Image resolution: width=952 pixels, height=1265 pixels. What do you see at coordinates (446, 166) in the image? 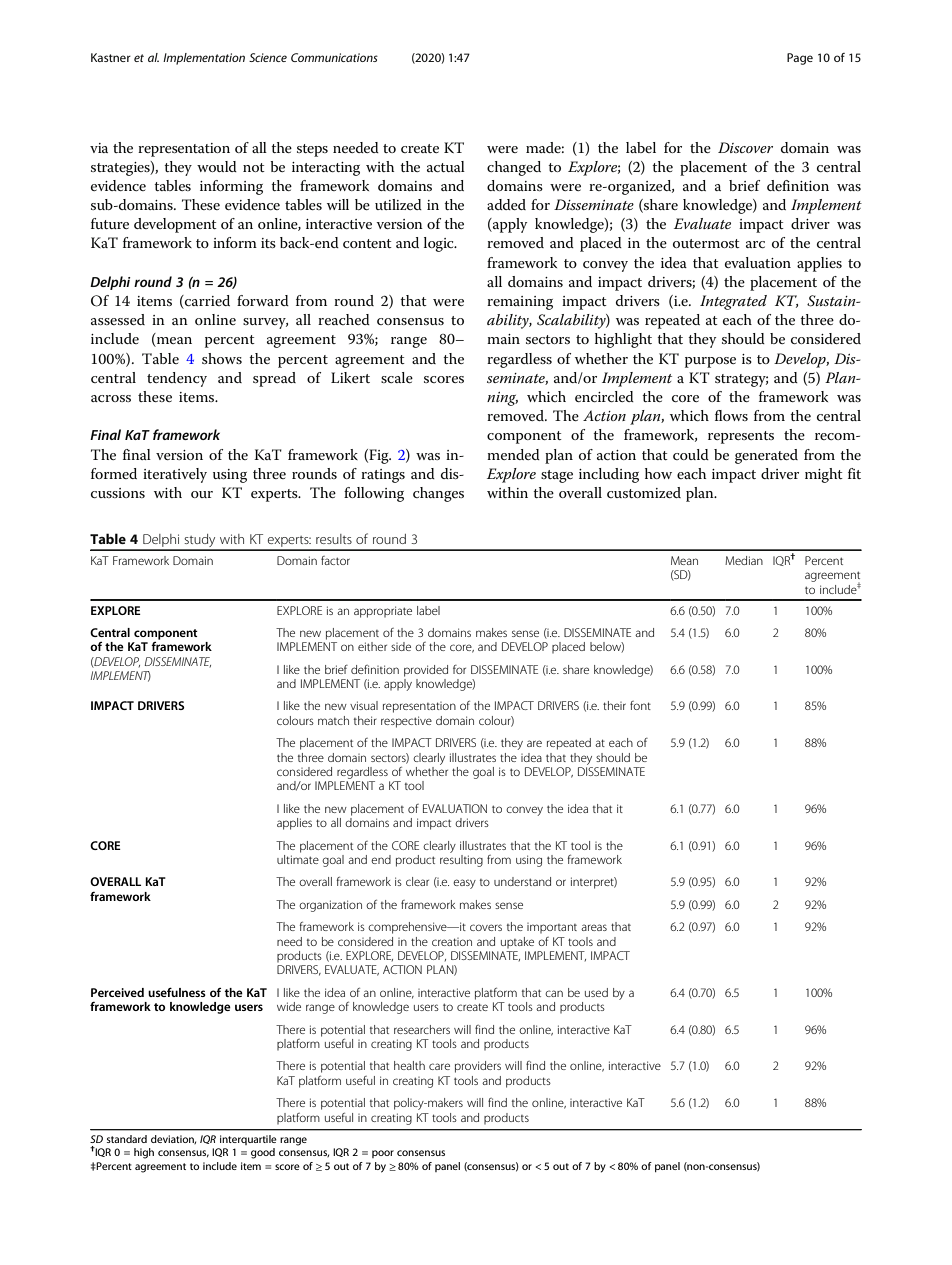
I see `actual` at bounding box center [446, 166].
